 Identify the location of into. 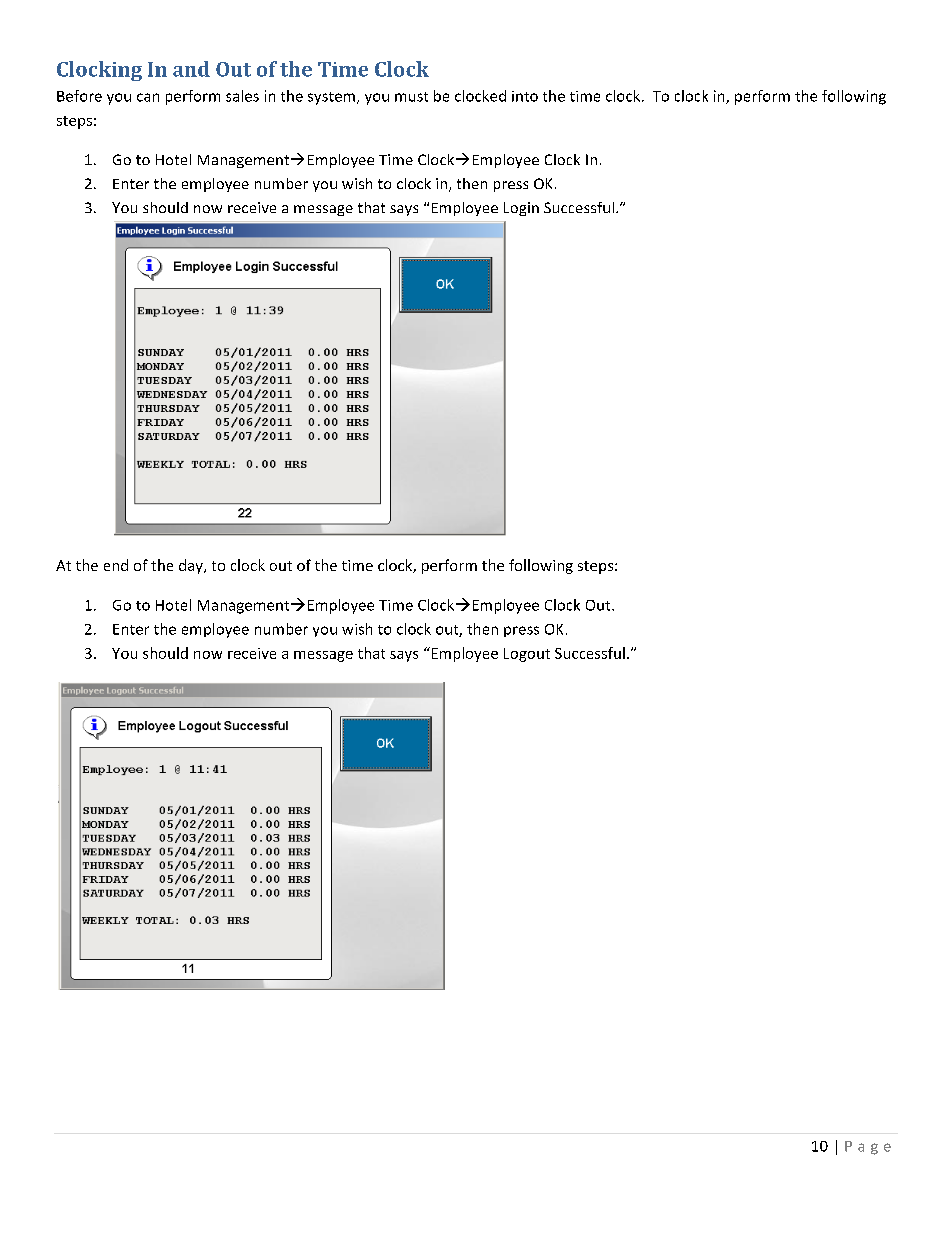
(525, 96).
